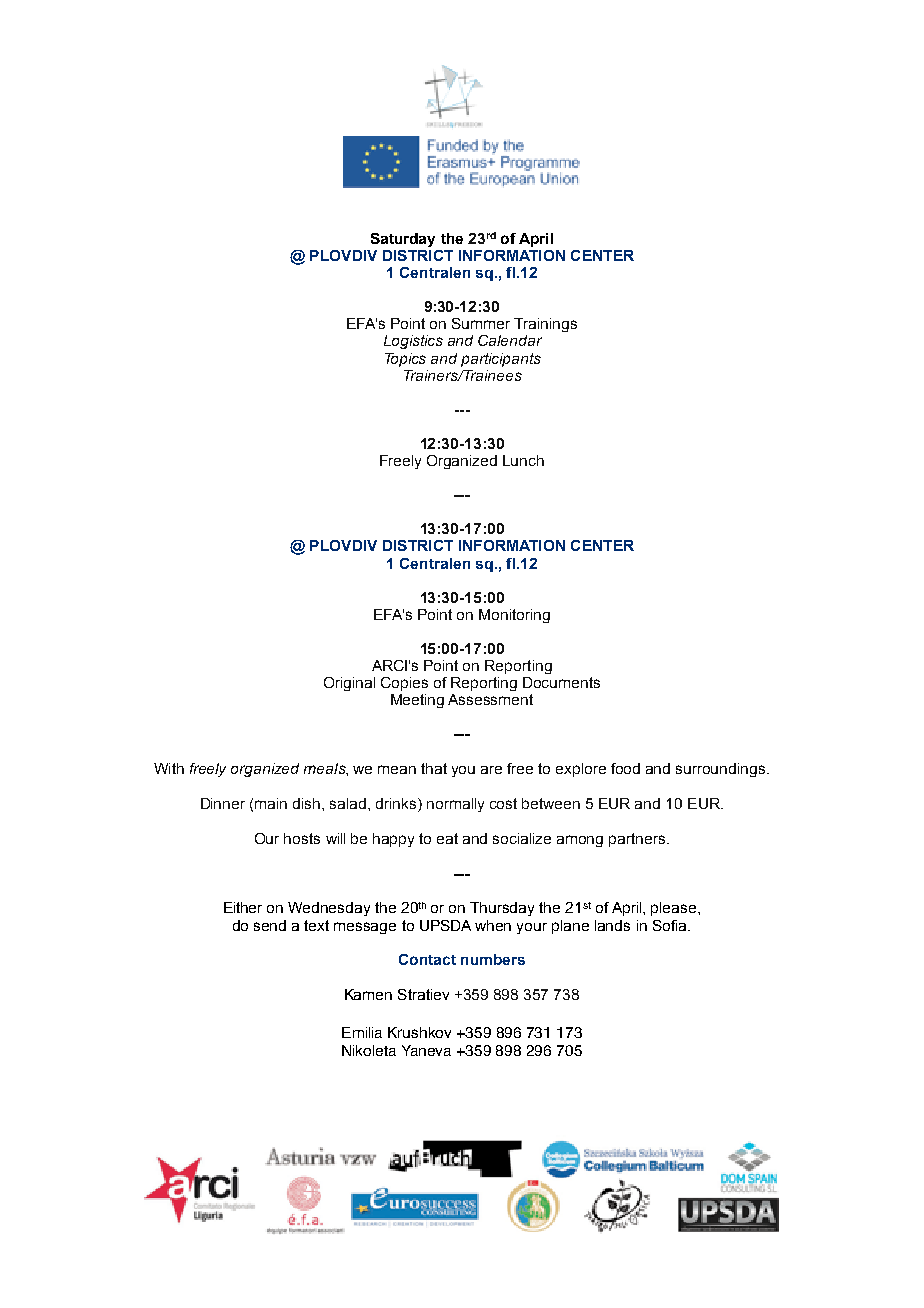  I want to click on Topics, so click(405, 360).
